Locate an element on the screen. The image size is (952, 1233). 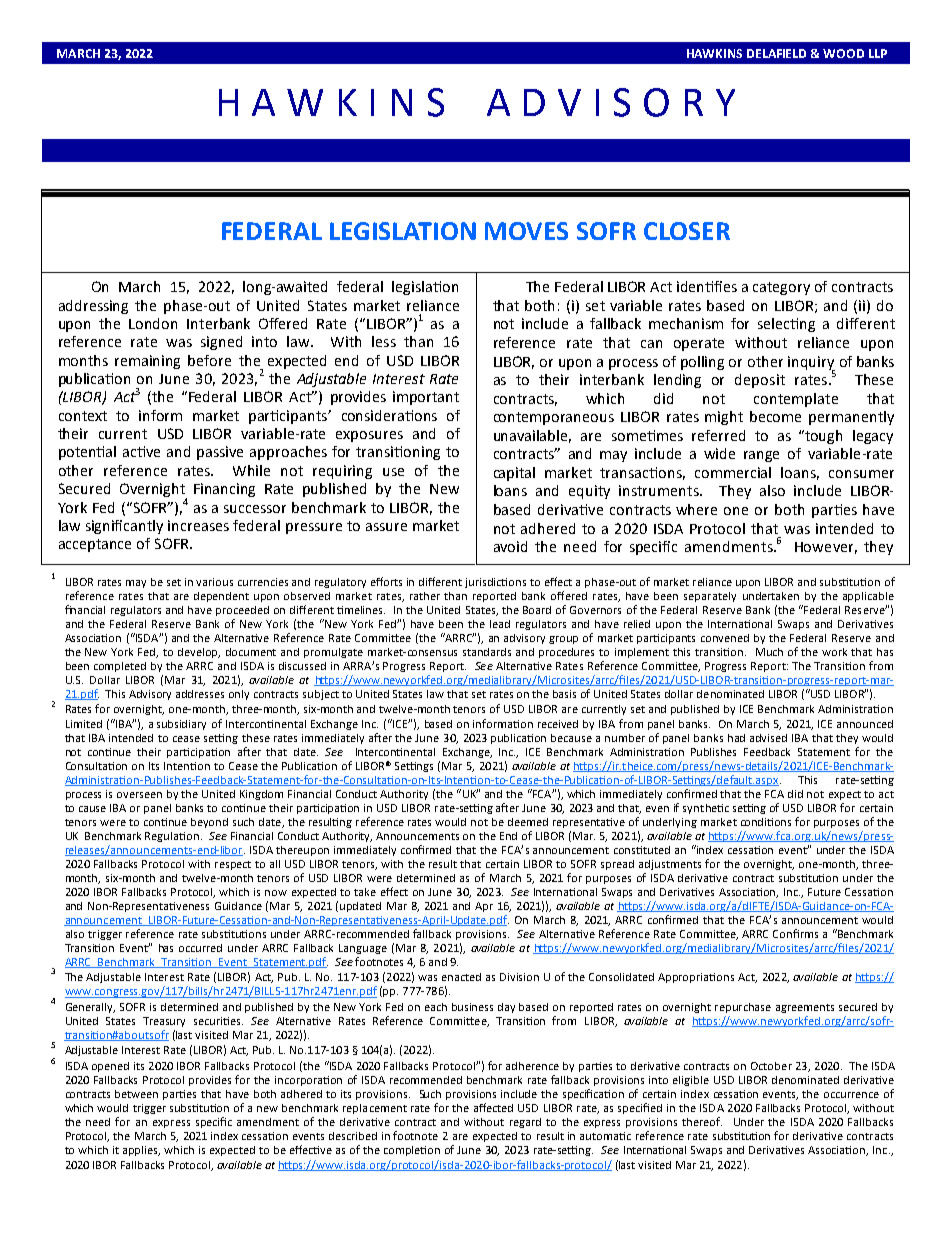
advised is located at coordinates (768, 738).
